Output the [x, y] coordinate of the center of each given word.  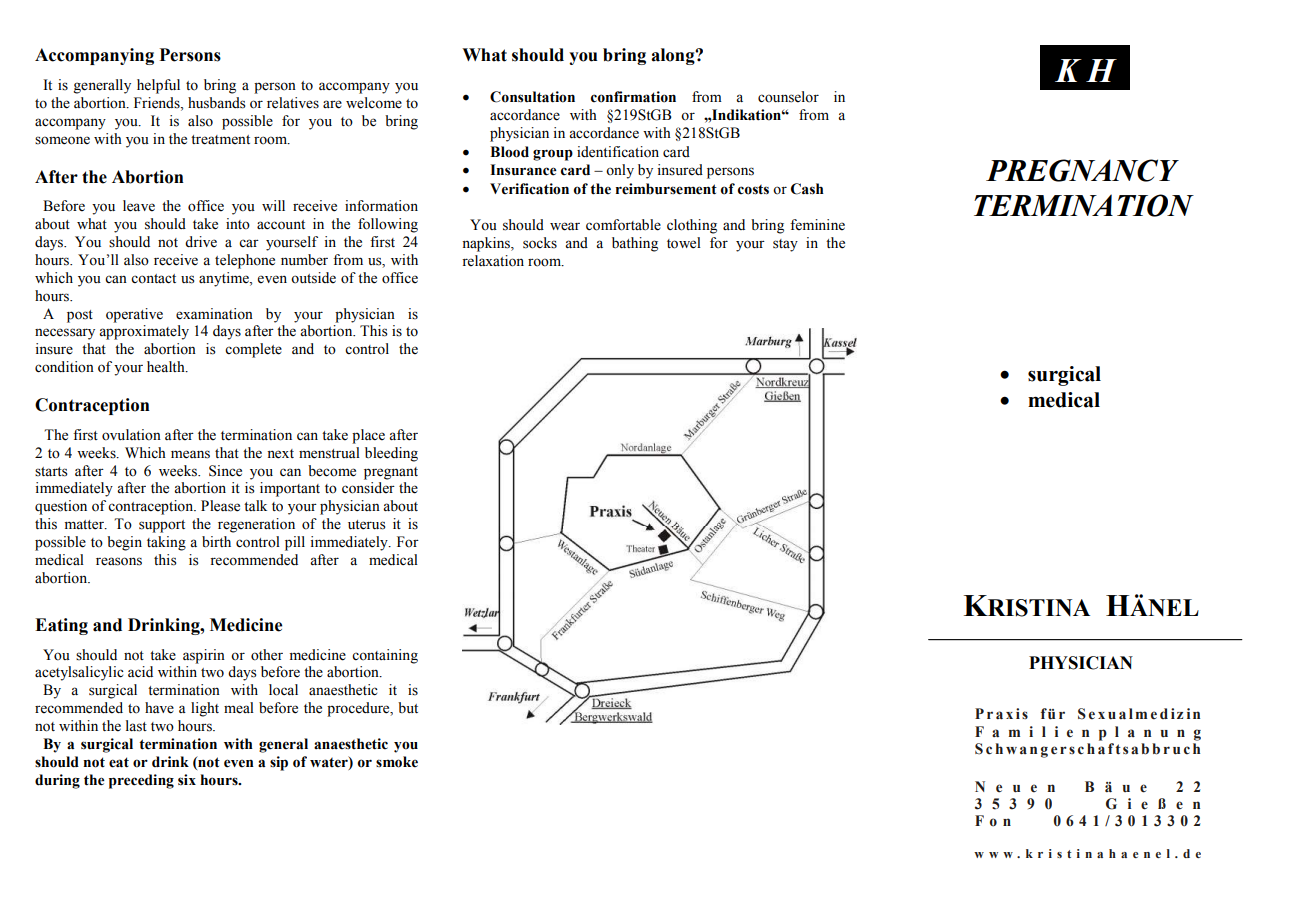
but [408, 707]
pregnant [391, 473]
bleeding [391, 454]
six [187, 779]
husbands [217, 103]
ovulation [131, 435]
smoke [397, 762]
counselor [788, 97]
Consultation [532, 97]
